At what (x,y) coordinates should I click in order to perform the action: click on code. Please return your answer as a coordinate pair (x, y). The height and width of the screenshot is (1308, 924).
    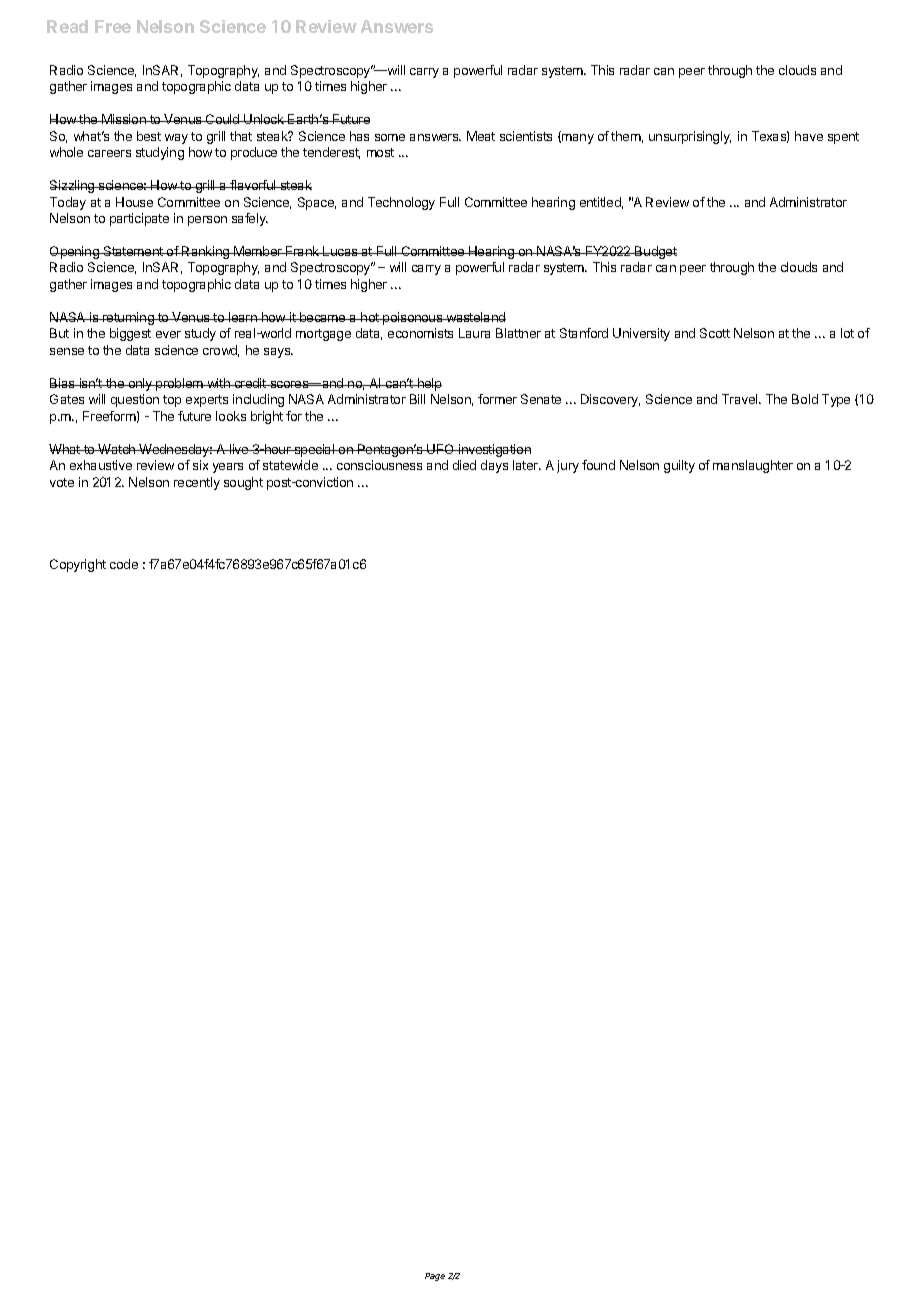
    Looking at the image, I should click on (124, 564).
